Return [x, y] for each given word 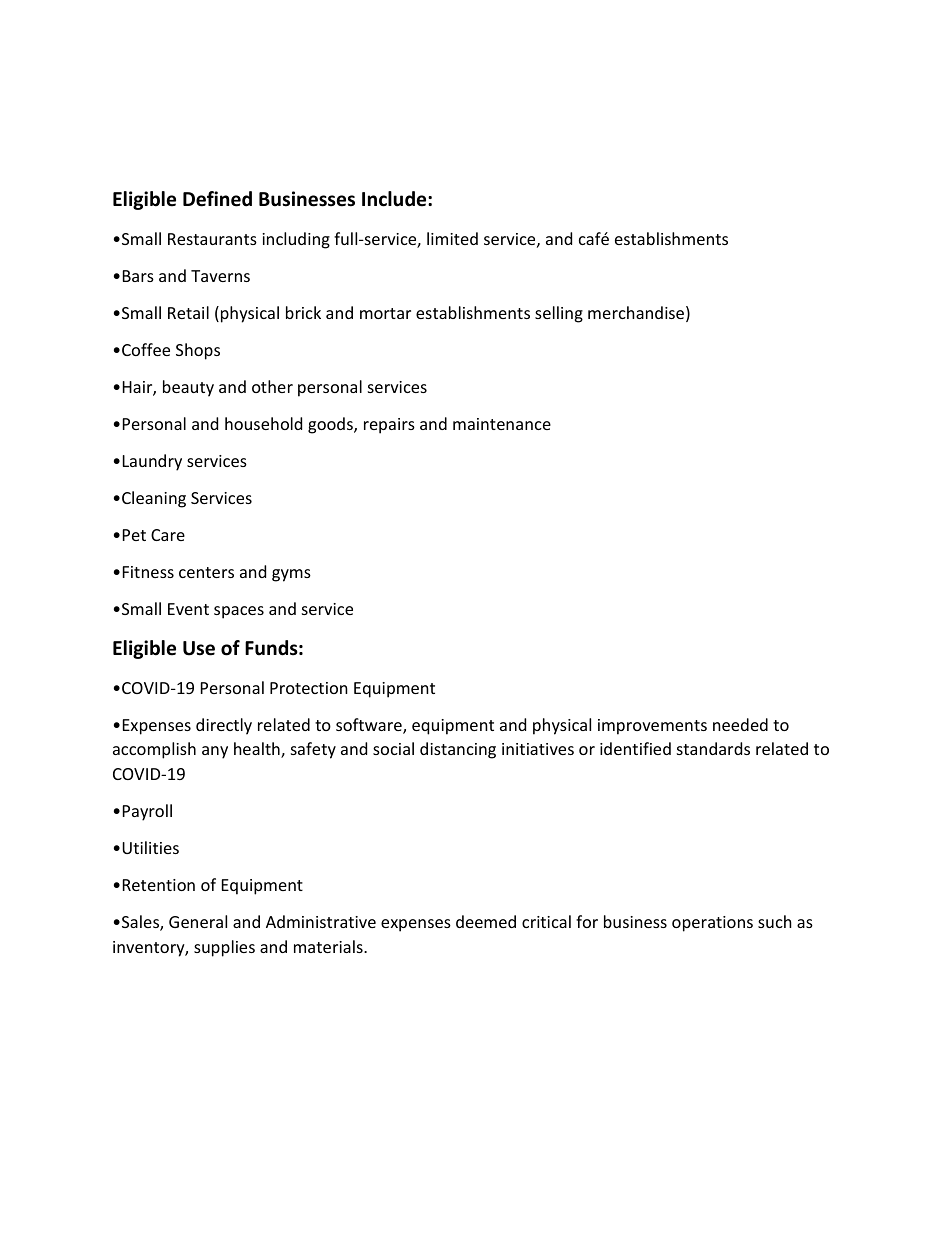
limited [452, 238]
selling [559, 314]
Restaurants [212, 239]
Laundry [152, 462]
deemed [486, 921]
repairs [389, 426]
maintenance [502, 424]
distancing [458, 750]
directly [224, 726]
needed [740, 724]
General [198, 921]
